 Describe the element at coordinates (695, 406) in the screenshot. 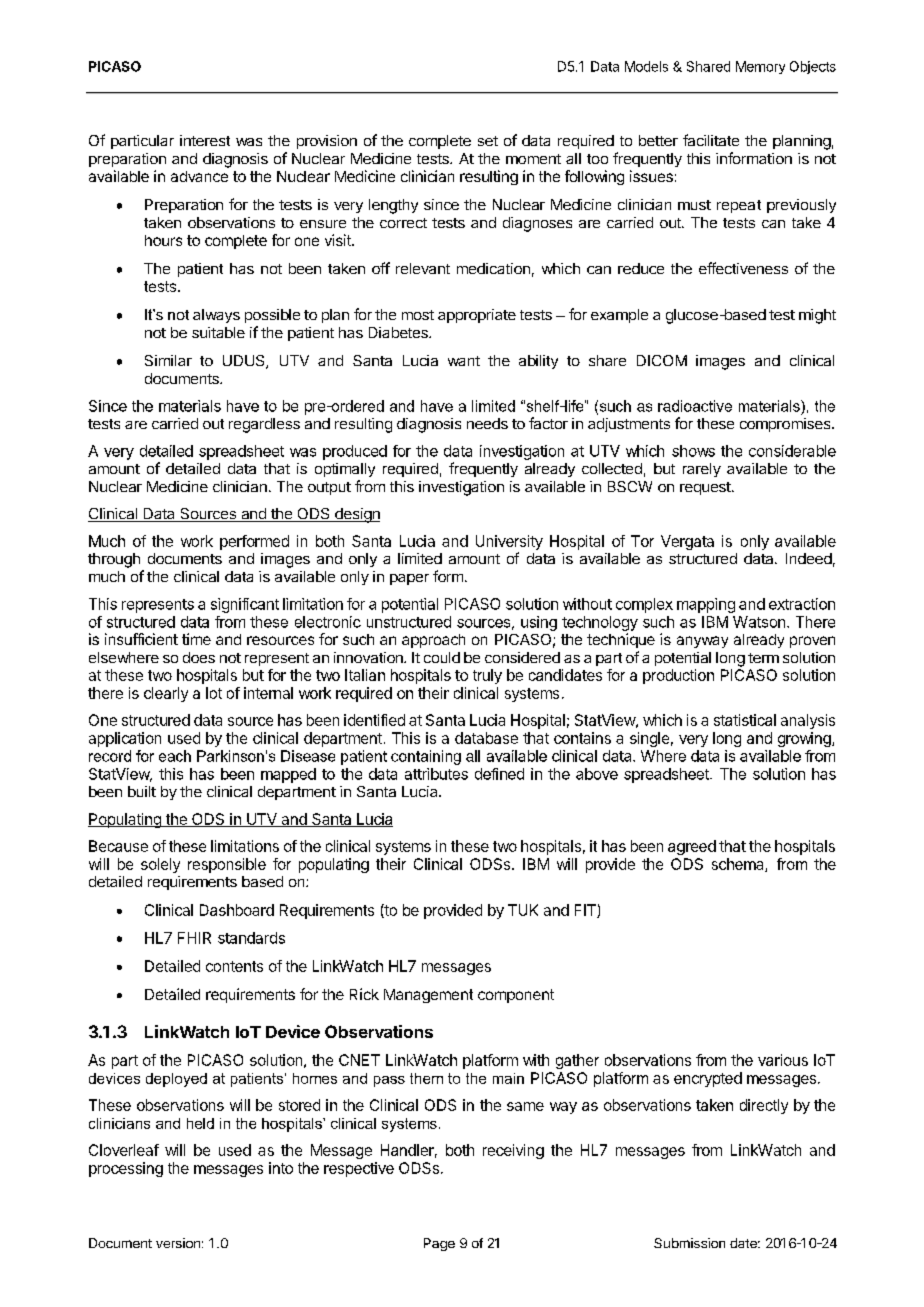

I see `radioactive` at that location.
